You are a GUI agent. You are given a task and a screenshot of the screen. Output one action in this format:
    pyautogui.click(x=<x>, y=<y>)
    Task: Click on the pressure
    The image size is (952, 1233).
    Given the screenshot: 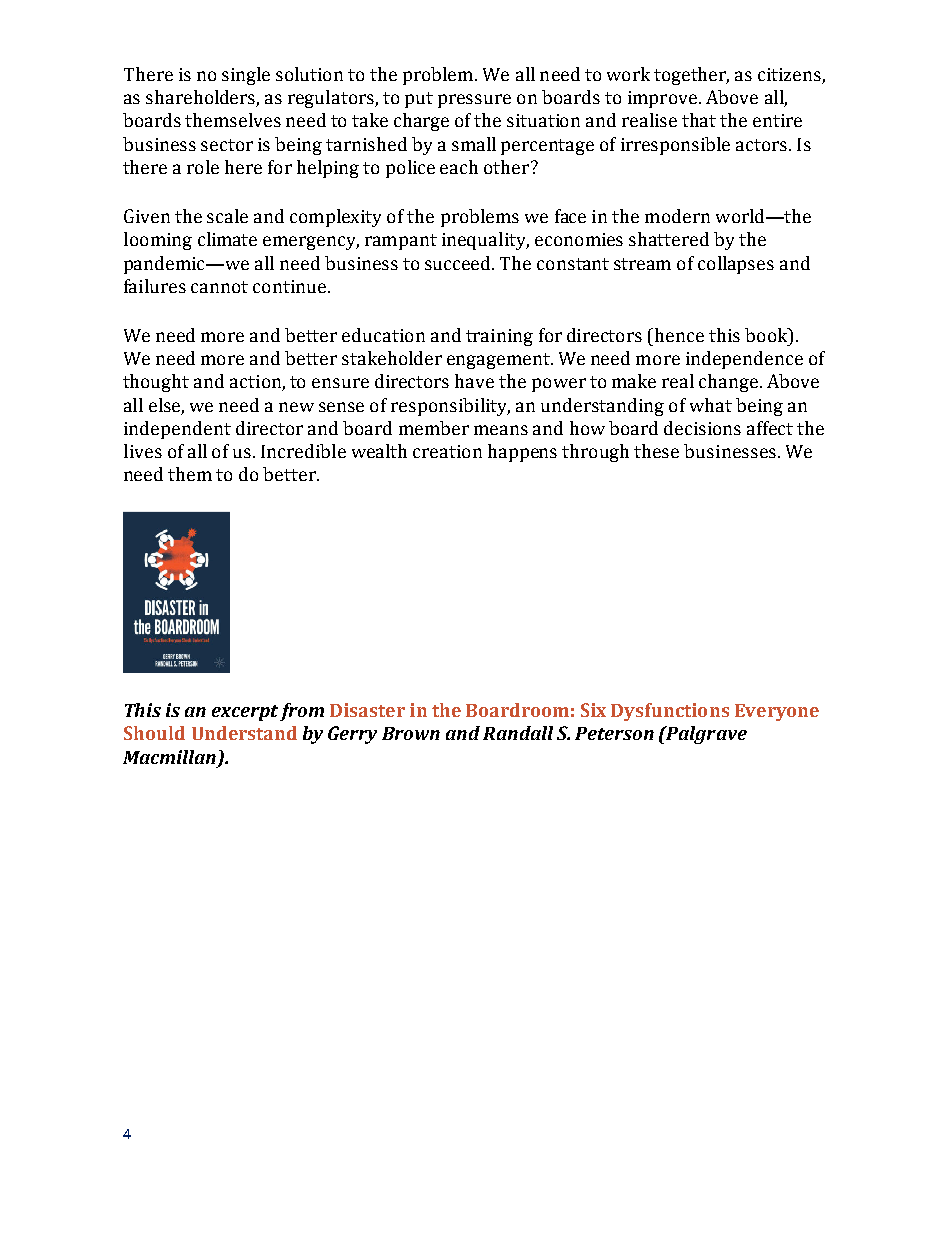 What is the action you would take?
    pyautogui.click(x=474, y=101)
